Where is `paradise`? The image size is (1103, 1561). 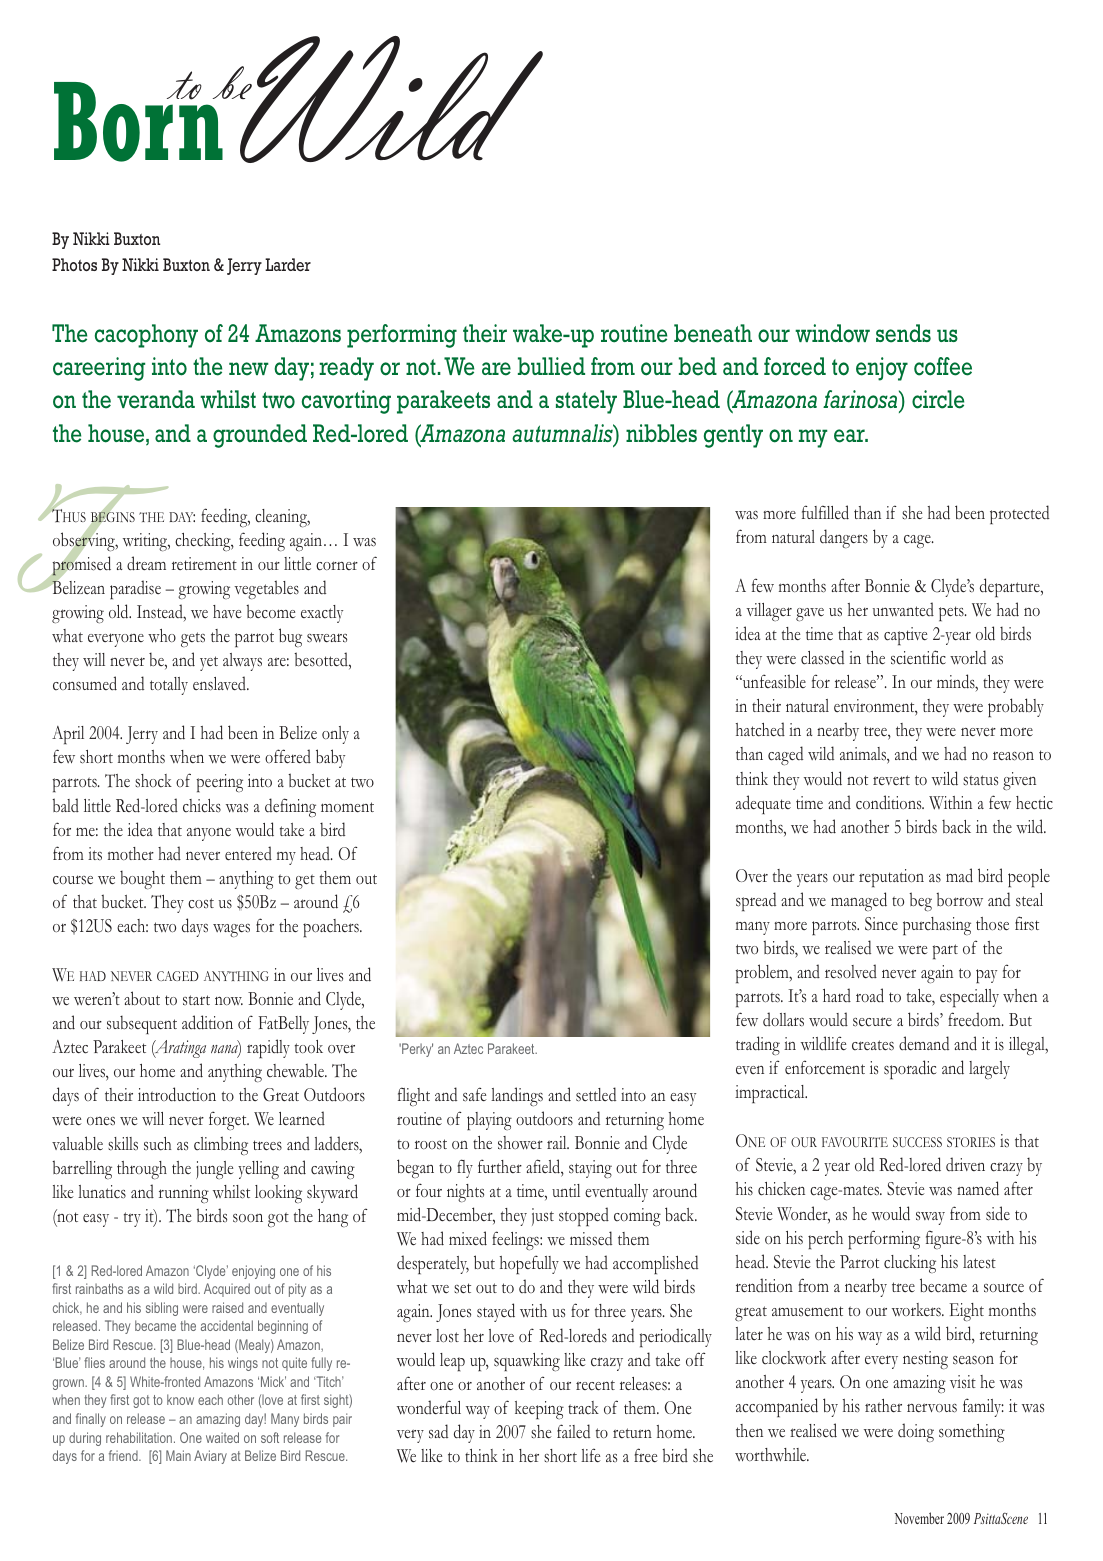 paradise is located at coordinates (135, 589).
